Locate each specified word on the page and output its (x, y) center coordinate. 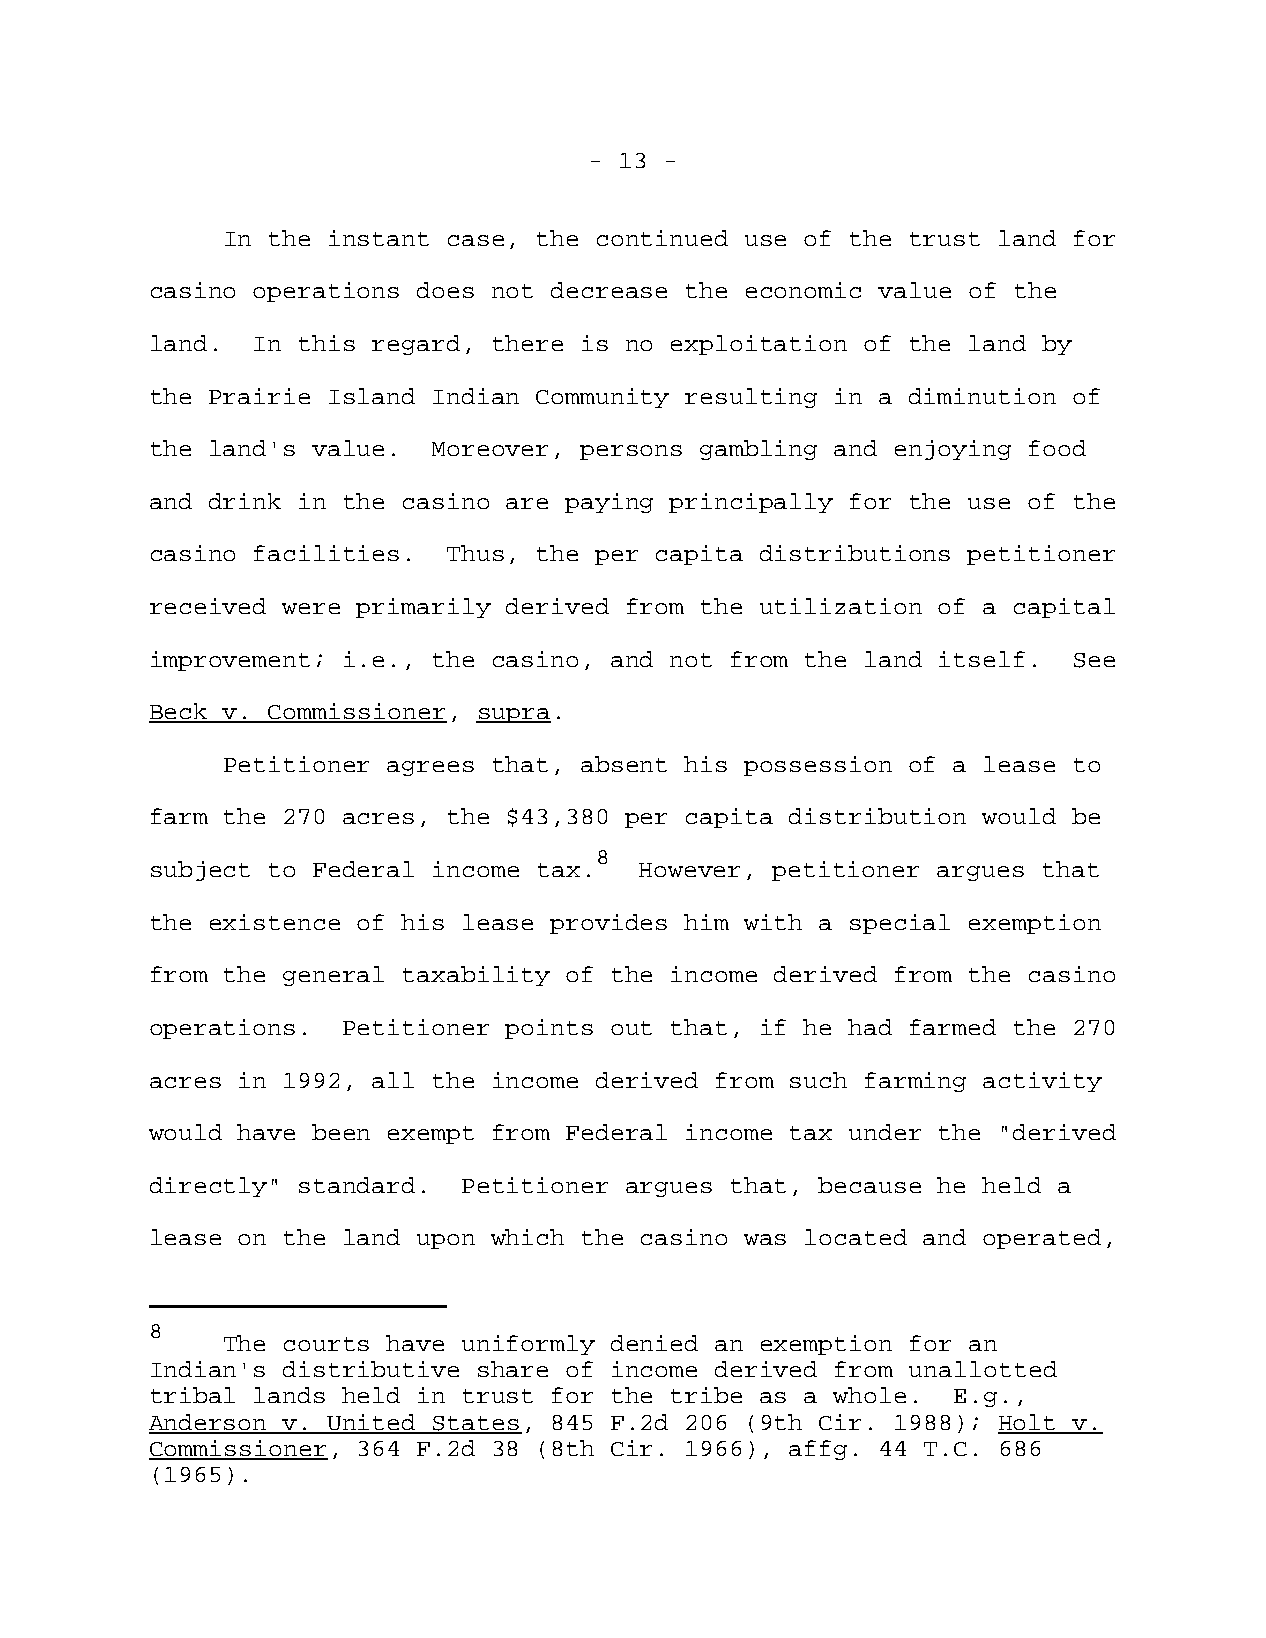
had (870, 1027)
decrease (609, 290)
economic (803, 290)
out (631, 1028)
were (311, 608)
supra (513, 715)
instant (379, 238)
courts (326, 1344)
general (333, 976)
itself (982, 659)
